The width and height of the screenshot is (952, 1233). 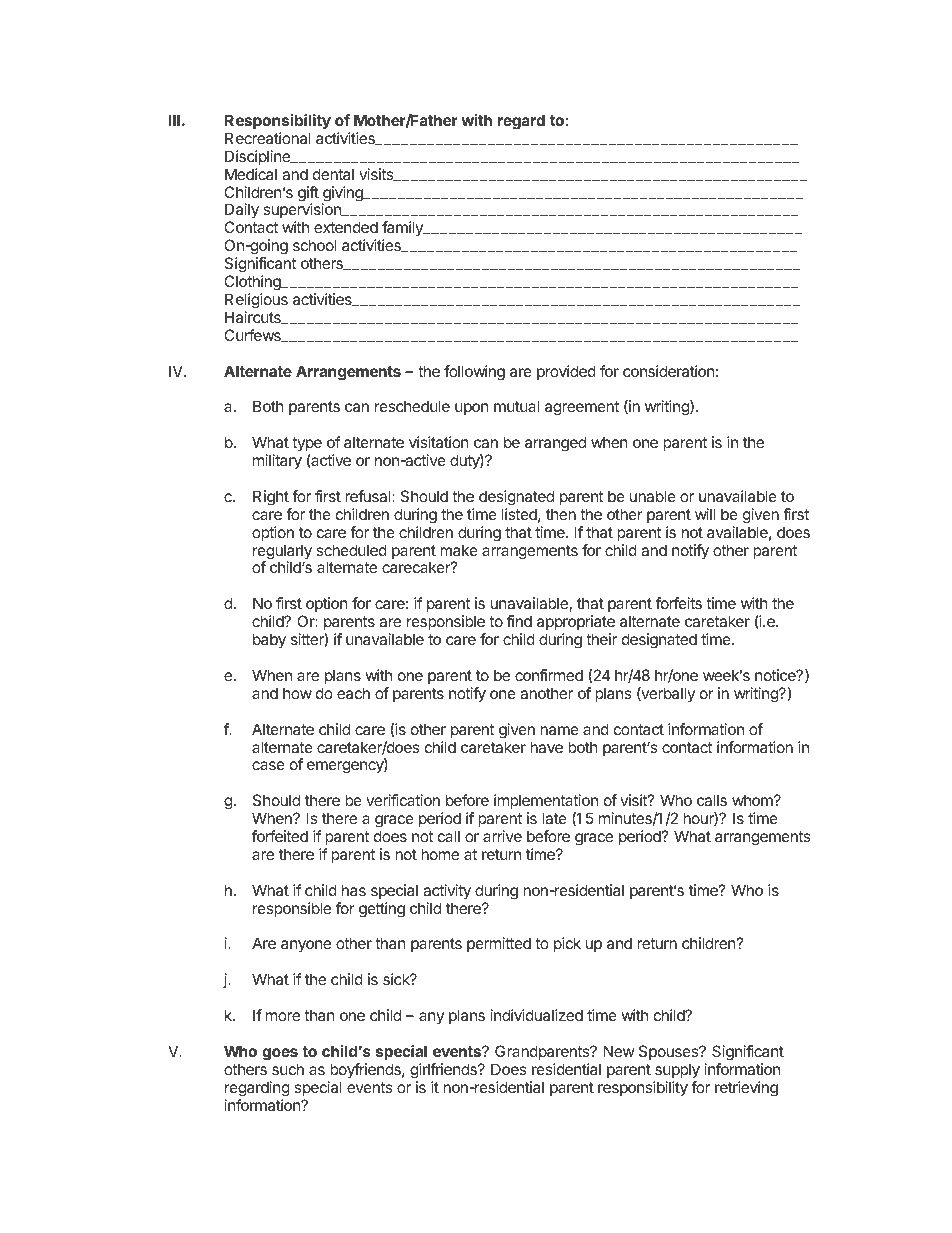 What do you see at coordinates (269, 641) in the screenshot?
I see `baby` at bounding box center [269, 641].
